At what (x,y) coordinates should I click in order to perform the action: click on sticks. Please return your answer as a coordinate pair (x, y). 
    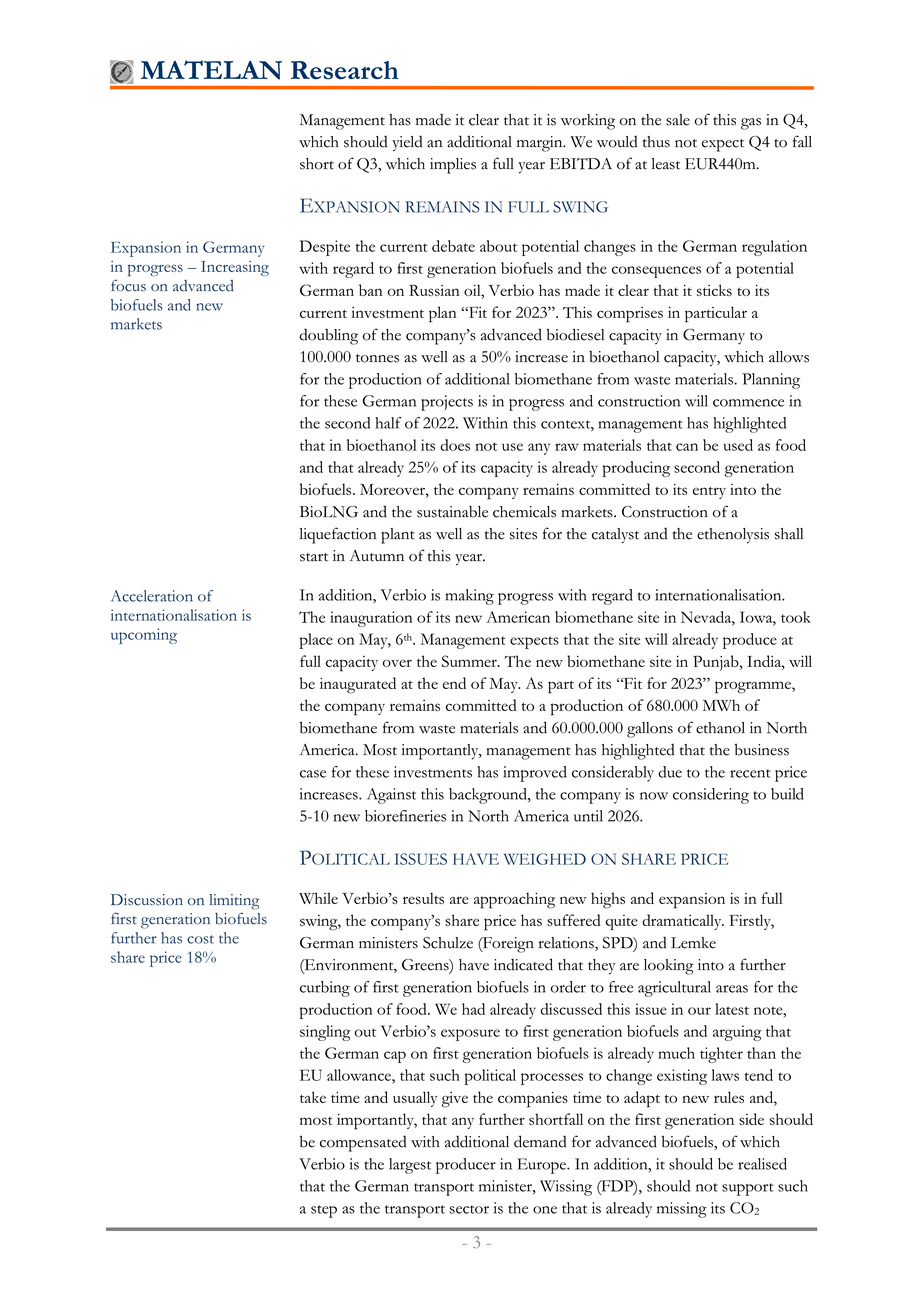
    Looking at the image, I should click on (714, 290).
